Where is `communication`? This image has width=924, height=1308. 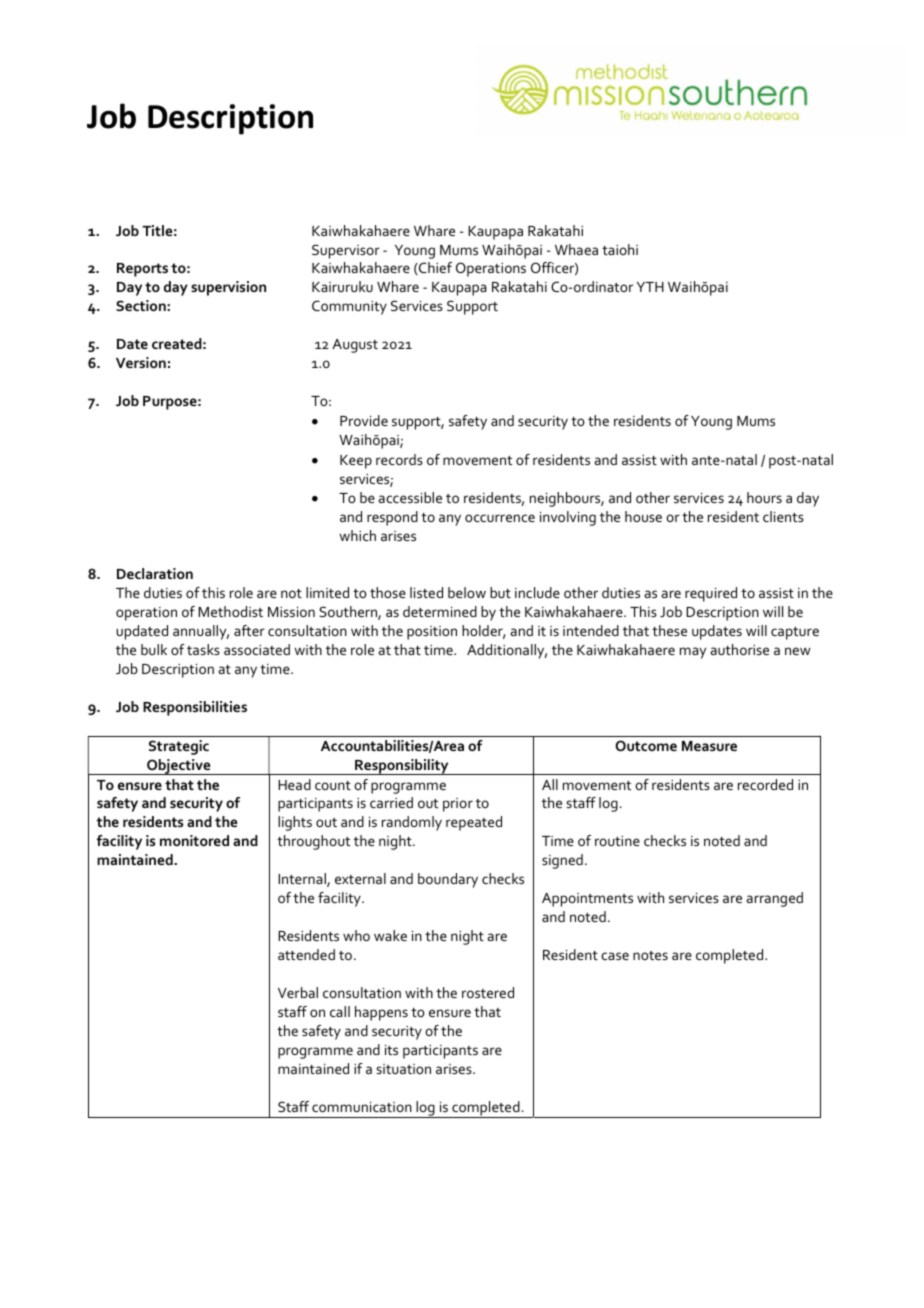
communication is located at coordinates (362, 1107).
